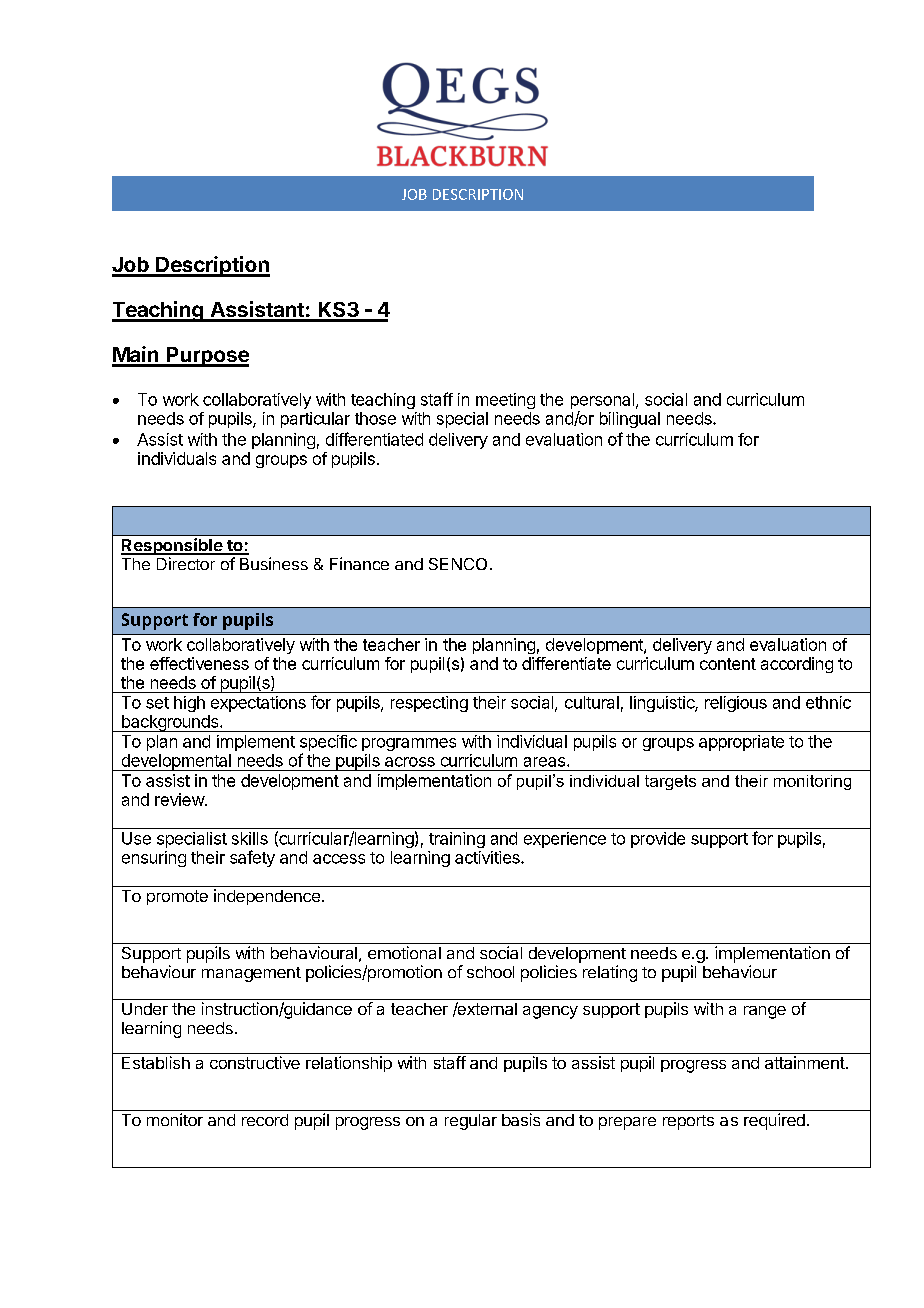  What do you see at coordinates (728, 664) in the screenshot?
I see `content` at bounding box center [728, 664].
